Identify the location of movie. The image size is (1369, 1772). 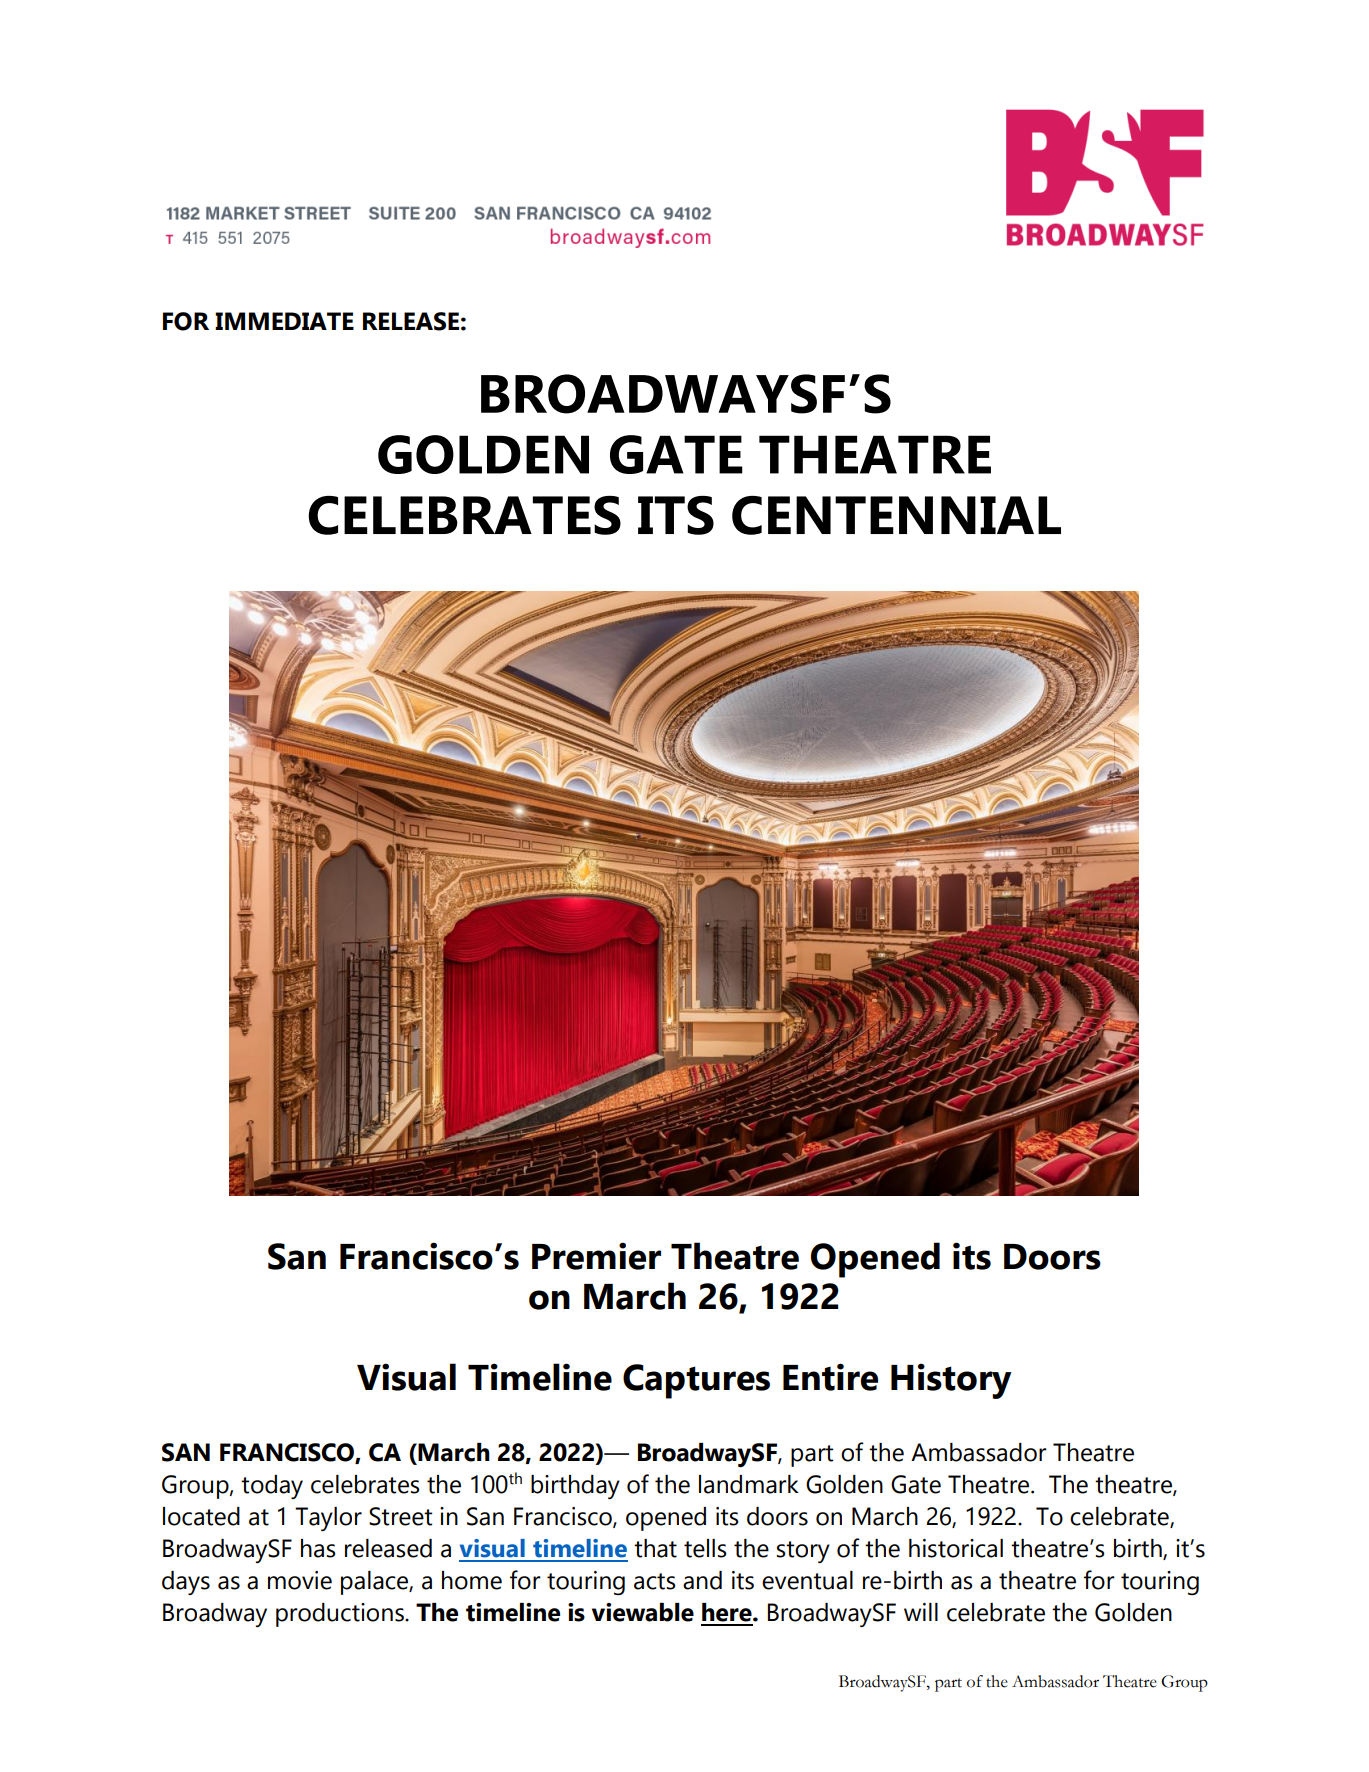
(300, 1580).
